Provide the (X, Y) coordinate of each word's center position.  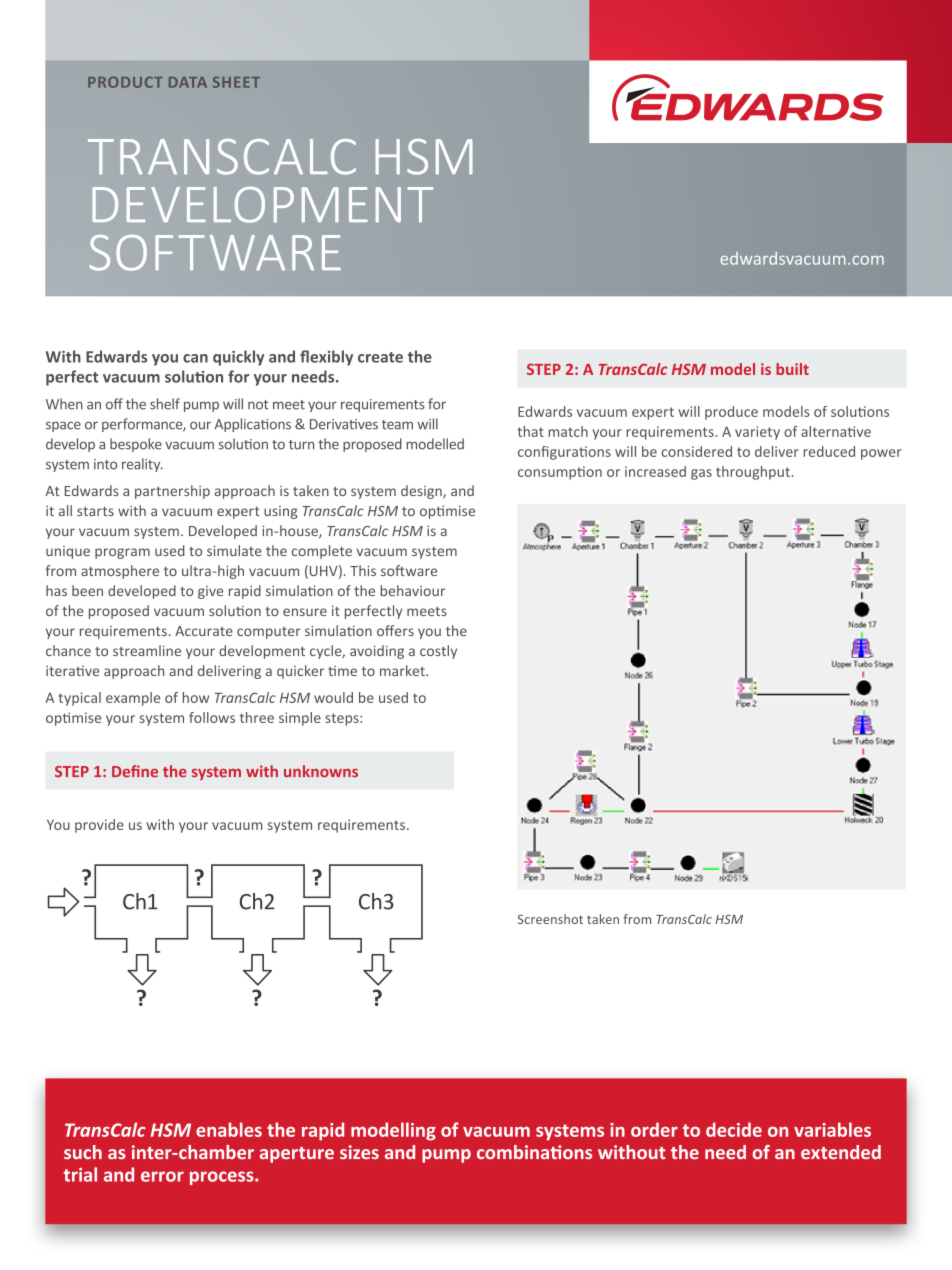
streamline (147, 650)
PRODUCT (125, 82)
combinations (534, 1152)
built (792, 369)
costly (438, 652)
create (380, 357)
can (195, 358)
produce (731, 413)
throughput (753, 473)
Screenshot (550, 919)
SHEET (236, 82)
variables (832, 1129)
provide (99, 826)
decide (734, 1129)
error (162, 1176)
